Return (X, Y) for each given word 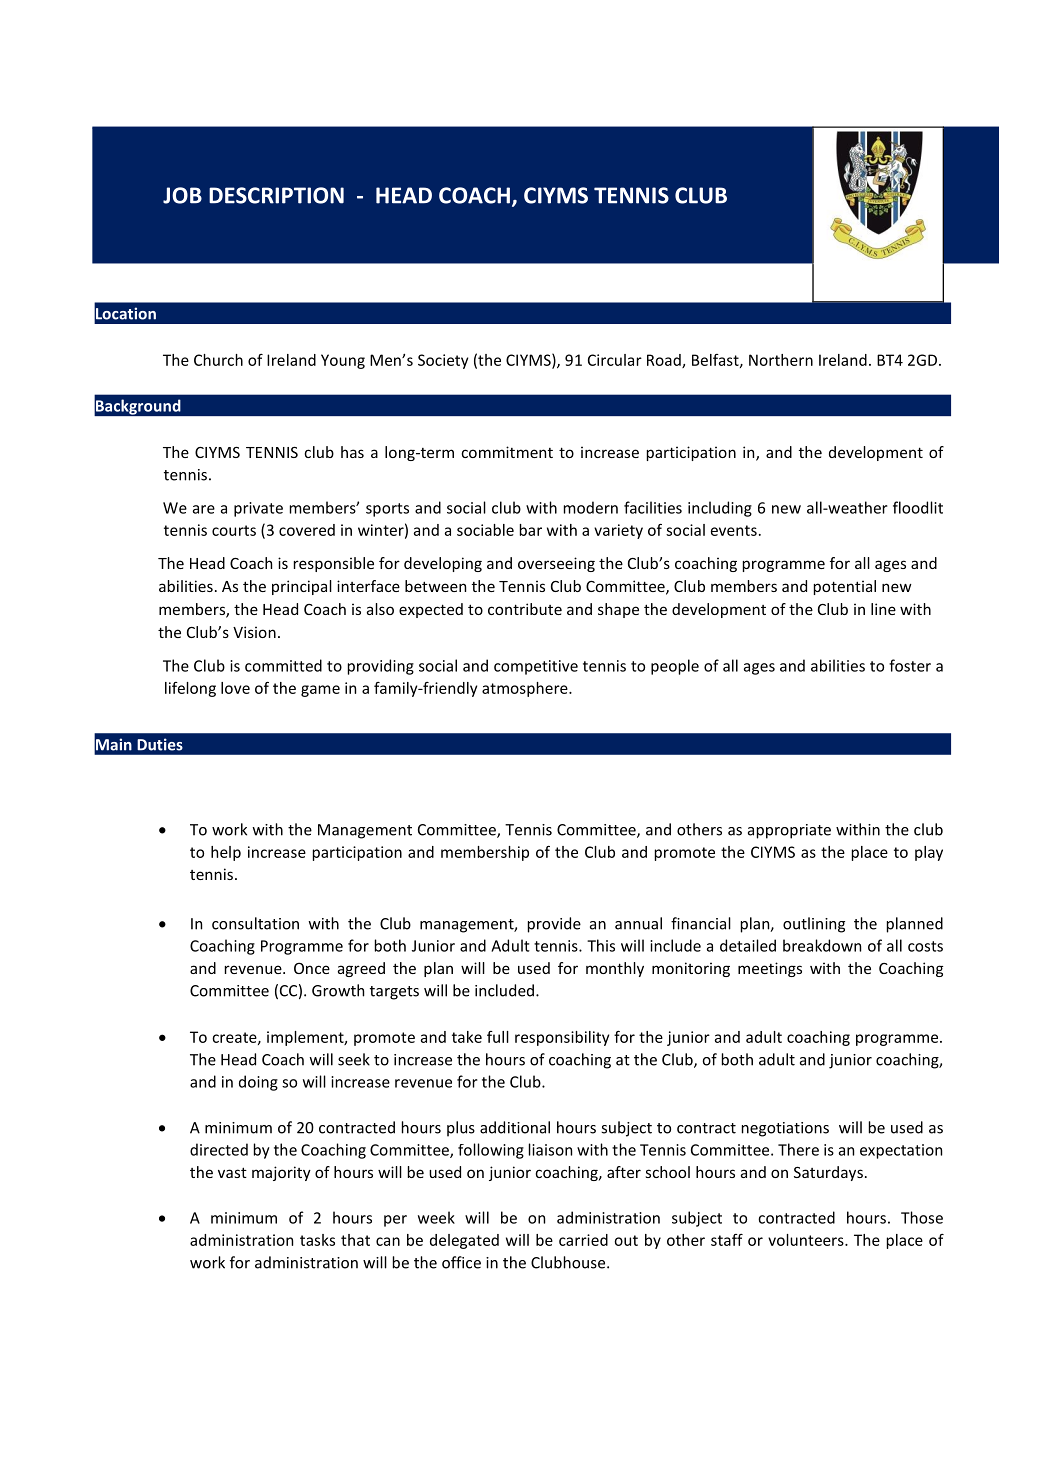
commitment (507, 452)
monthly (615, 969)
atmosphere (526, 689)
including (720, 509)
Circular (615, 360)
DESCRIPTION (276, 195)
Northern (781, 360)
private (258, 509)
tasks (317, 1240)
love (235, 688)
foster (910, 665)
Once (312, 968)
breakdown (822, 945)
